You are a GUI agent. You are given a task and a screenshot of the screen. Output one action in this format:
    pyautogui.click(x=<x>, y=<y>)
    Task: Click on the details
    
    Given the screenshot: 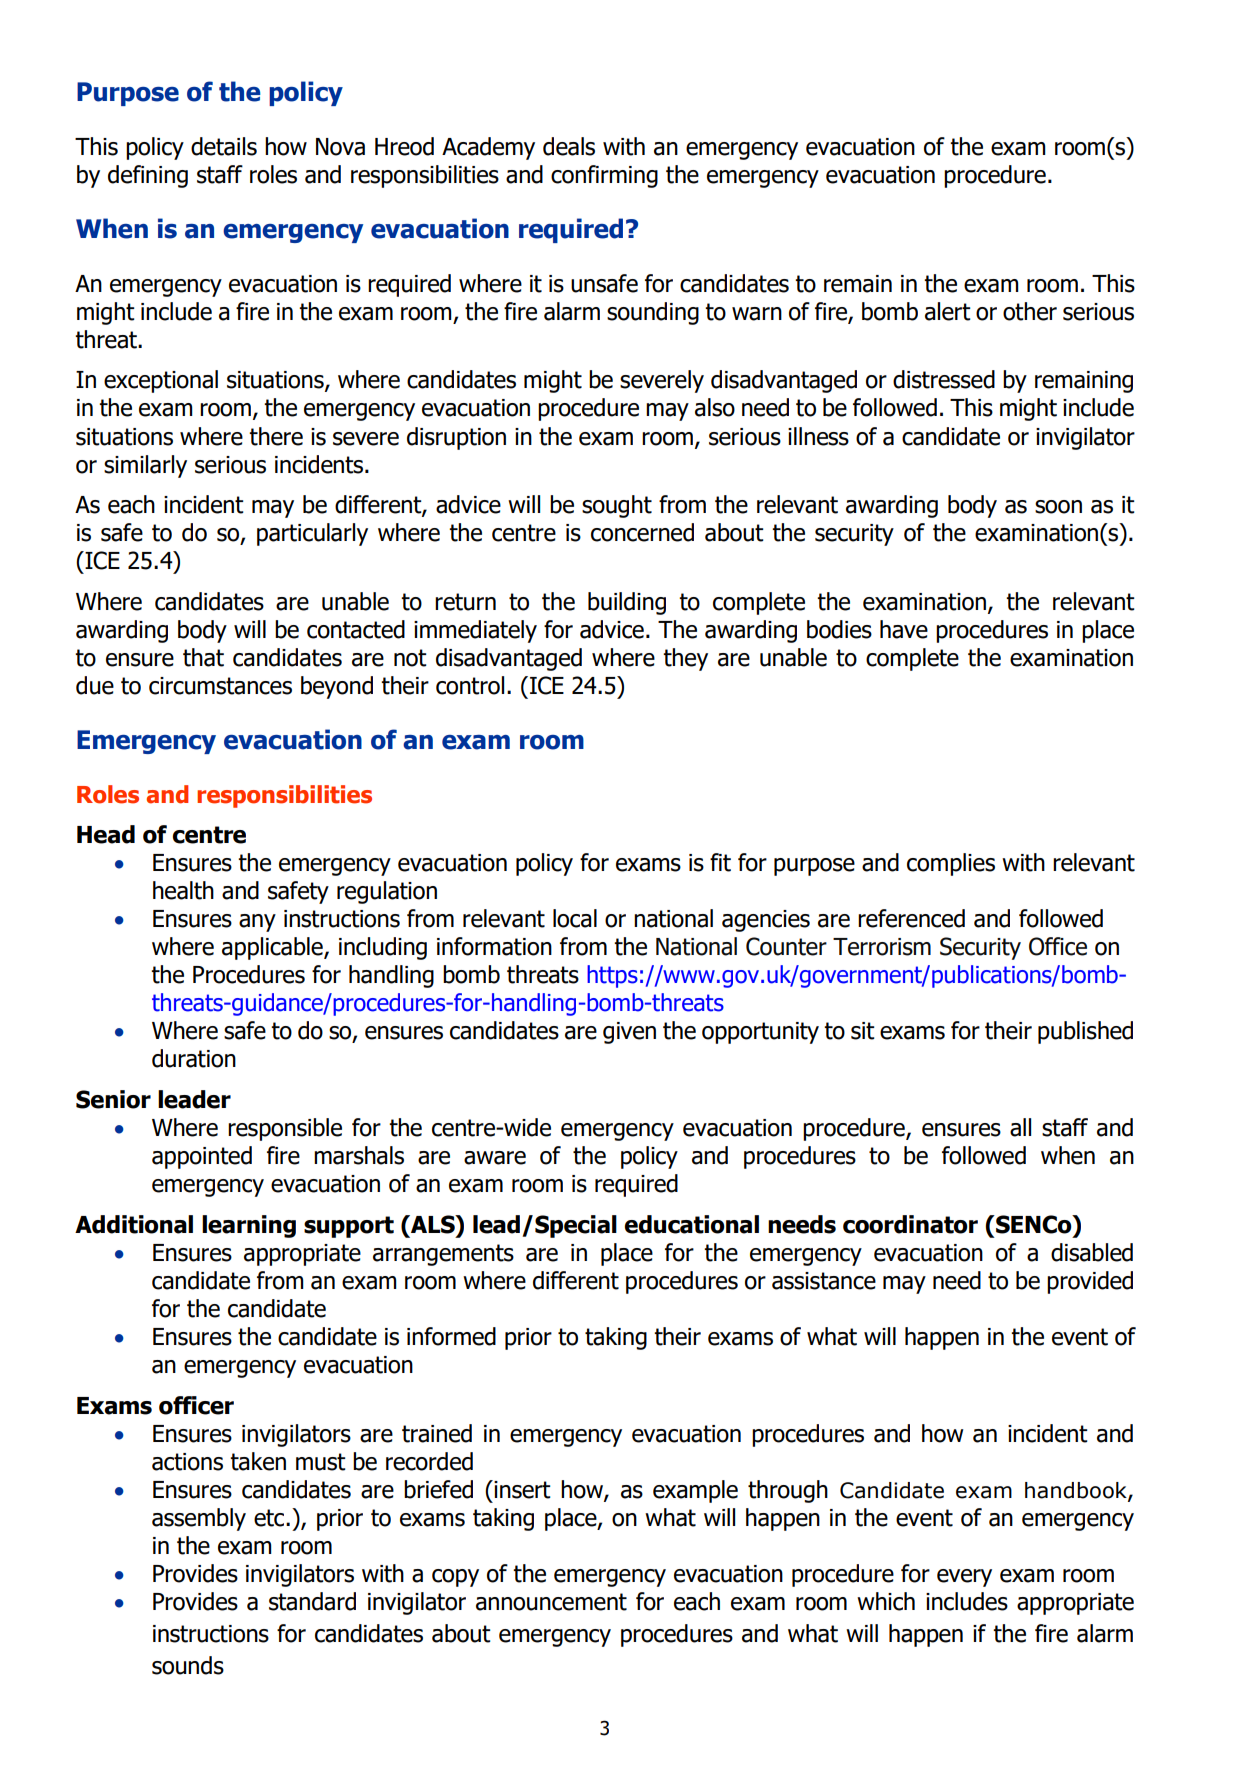 What is the action you would take?
    pyautogui.click(x=224, y=146)
